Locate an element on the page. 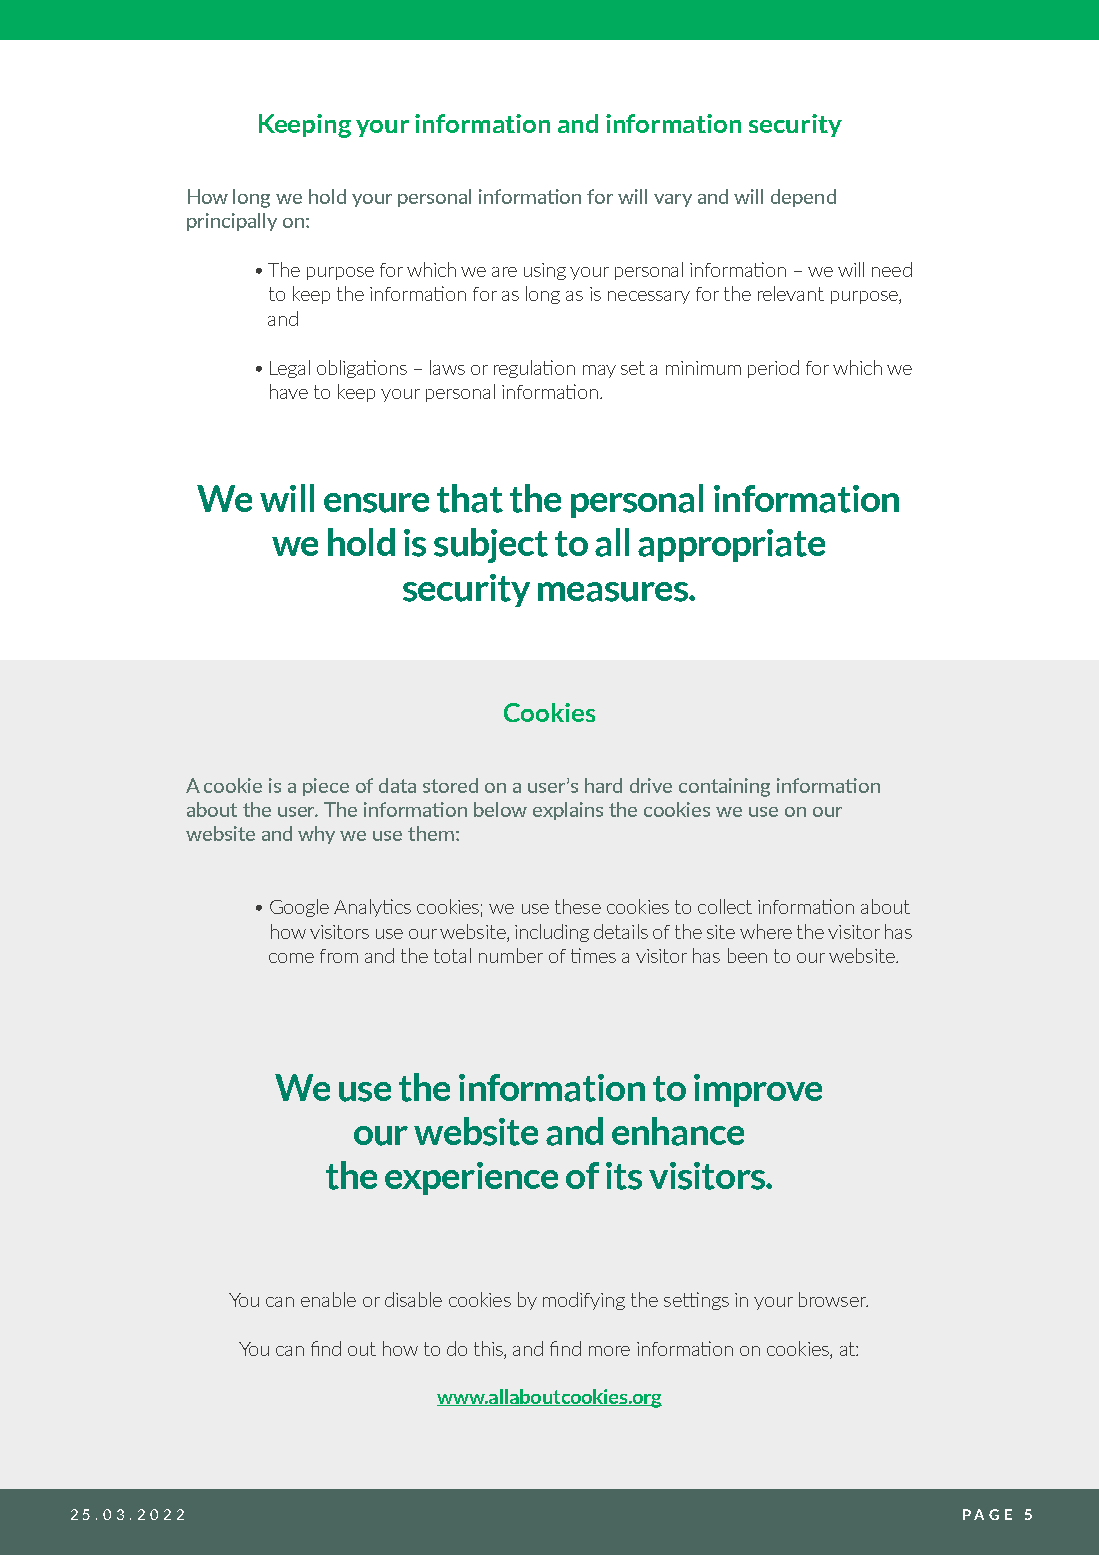  principally is located at coordinates (232, 222).
